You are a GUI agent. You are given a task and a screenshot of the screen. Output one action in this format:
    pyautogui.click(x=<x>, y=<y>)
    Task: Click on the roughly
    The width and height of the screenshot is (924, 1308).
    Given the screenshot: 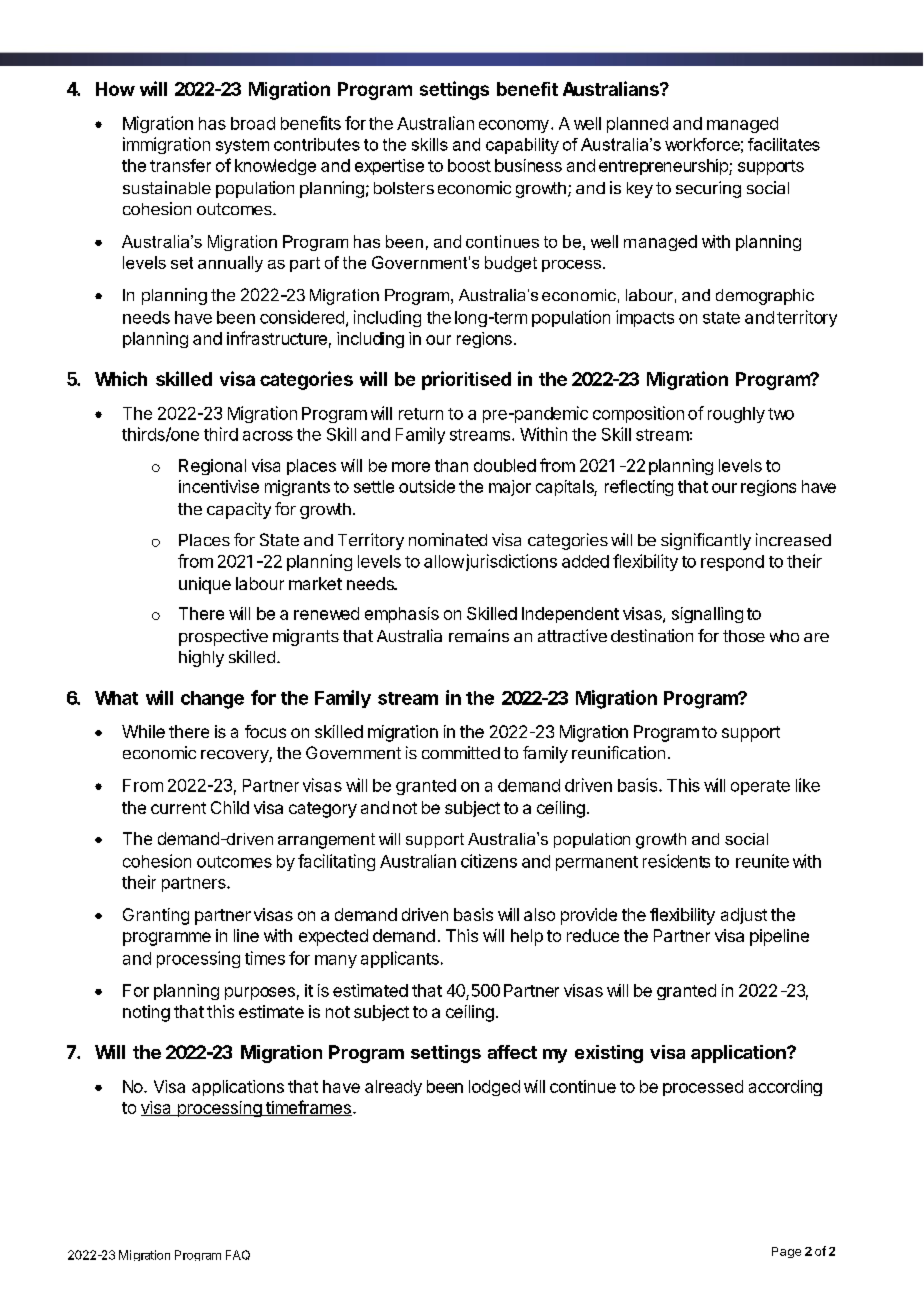 What is the action you would take?
    pyautogui.click(x=736, y=415)
